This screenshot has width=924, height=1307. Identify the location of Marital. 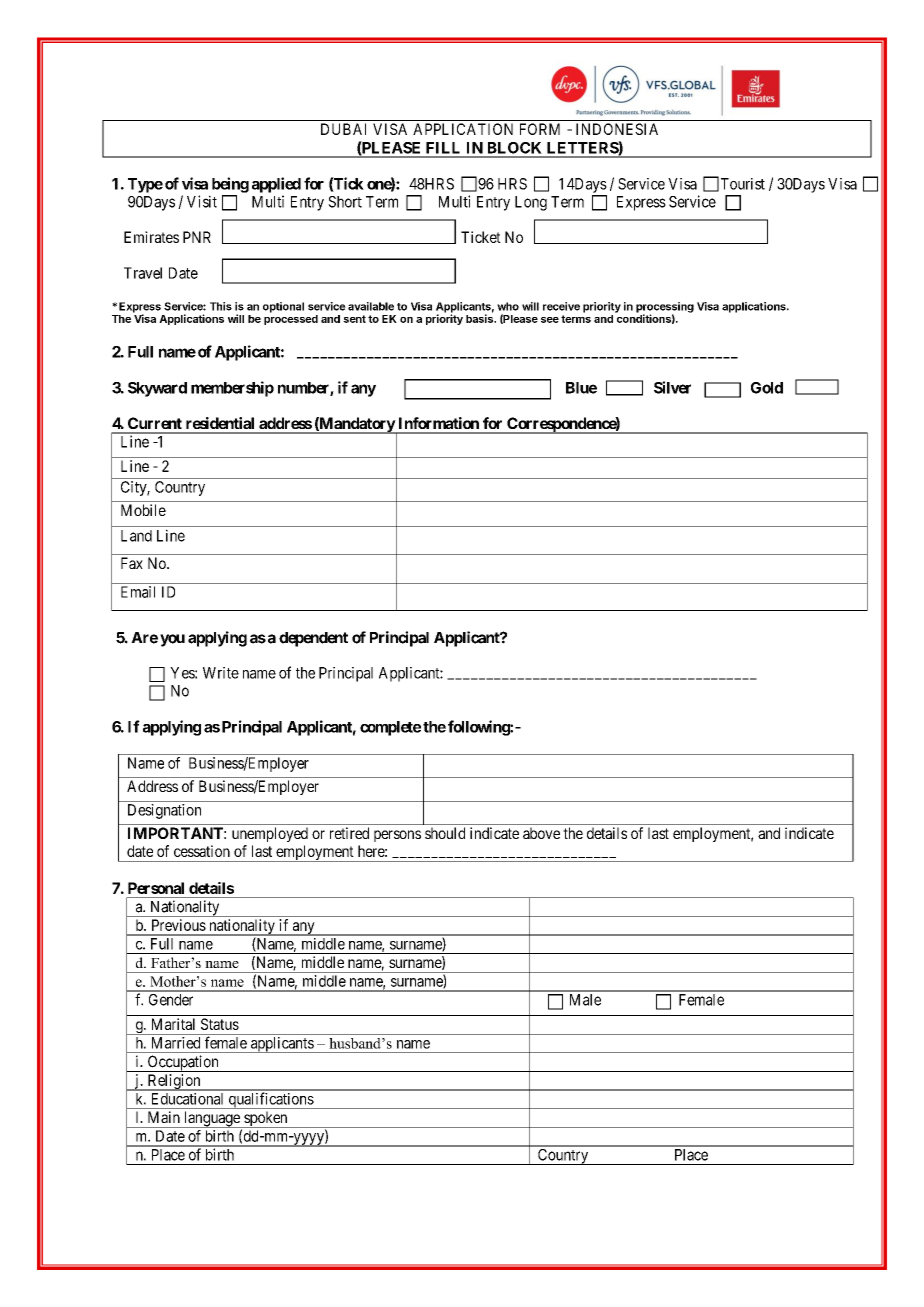
(173, 1024).
